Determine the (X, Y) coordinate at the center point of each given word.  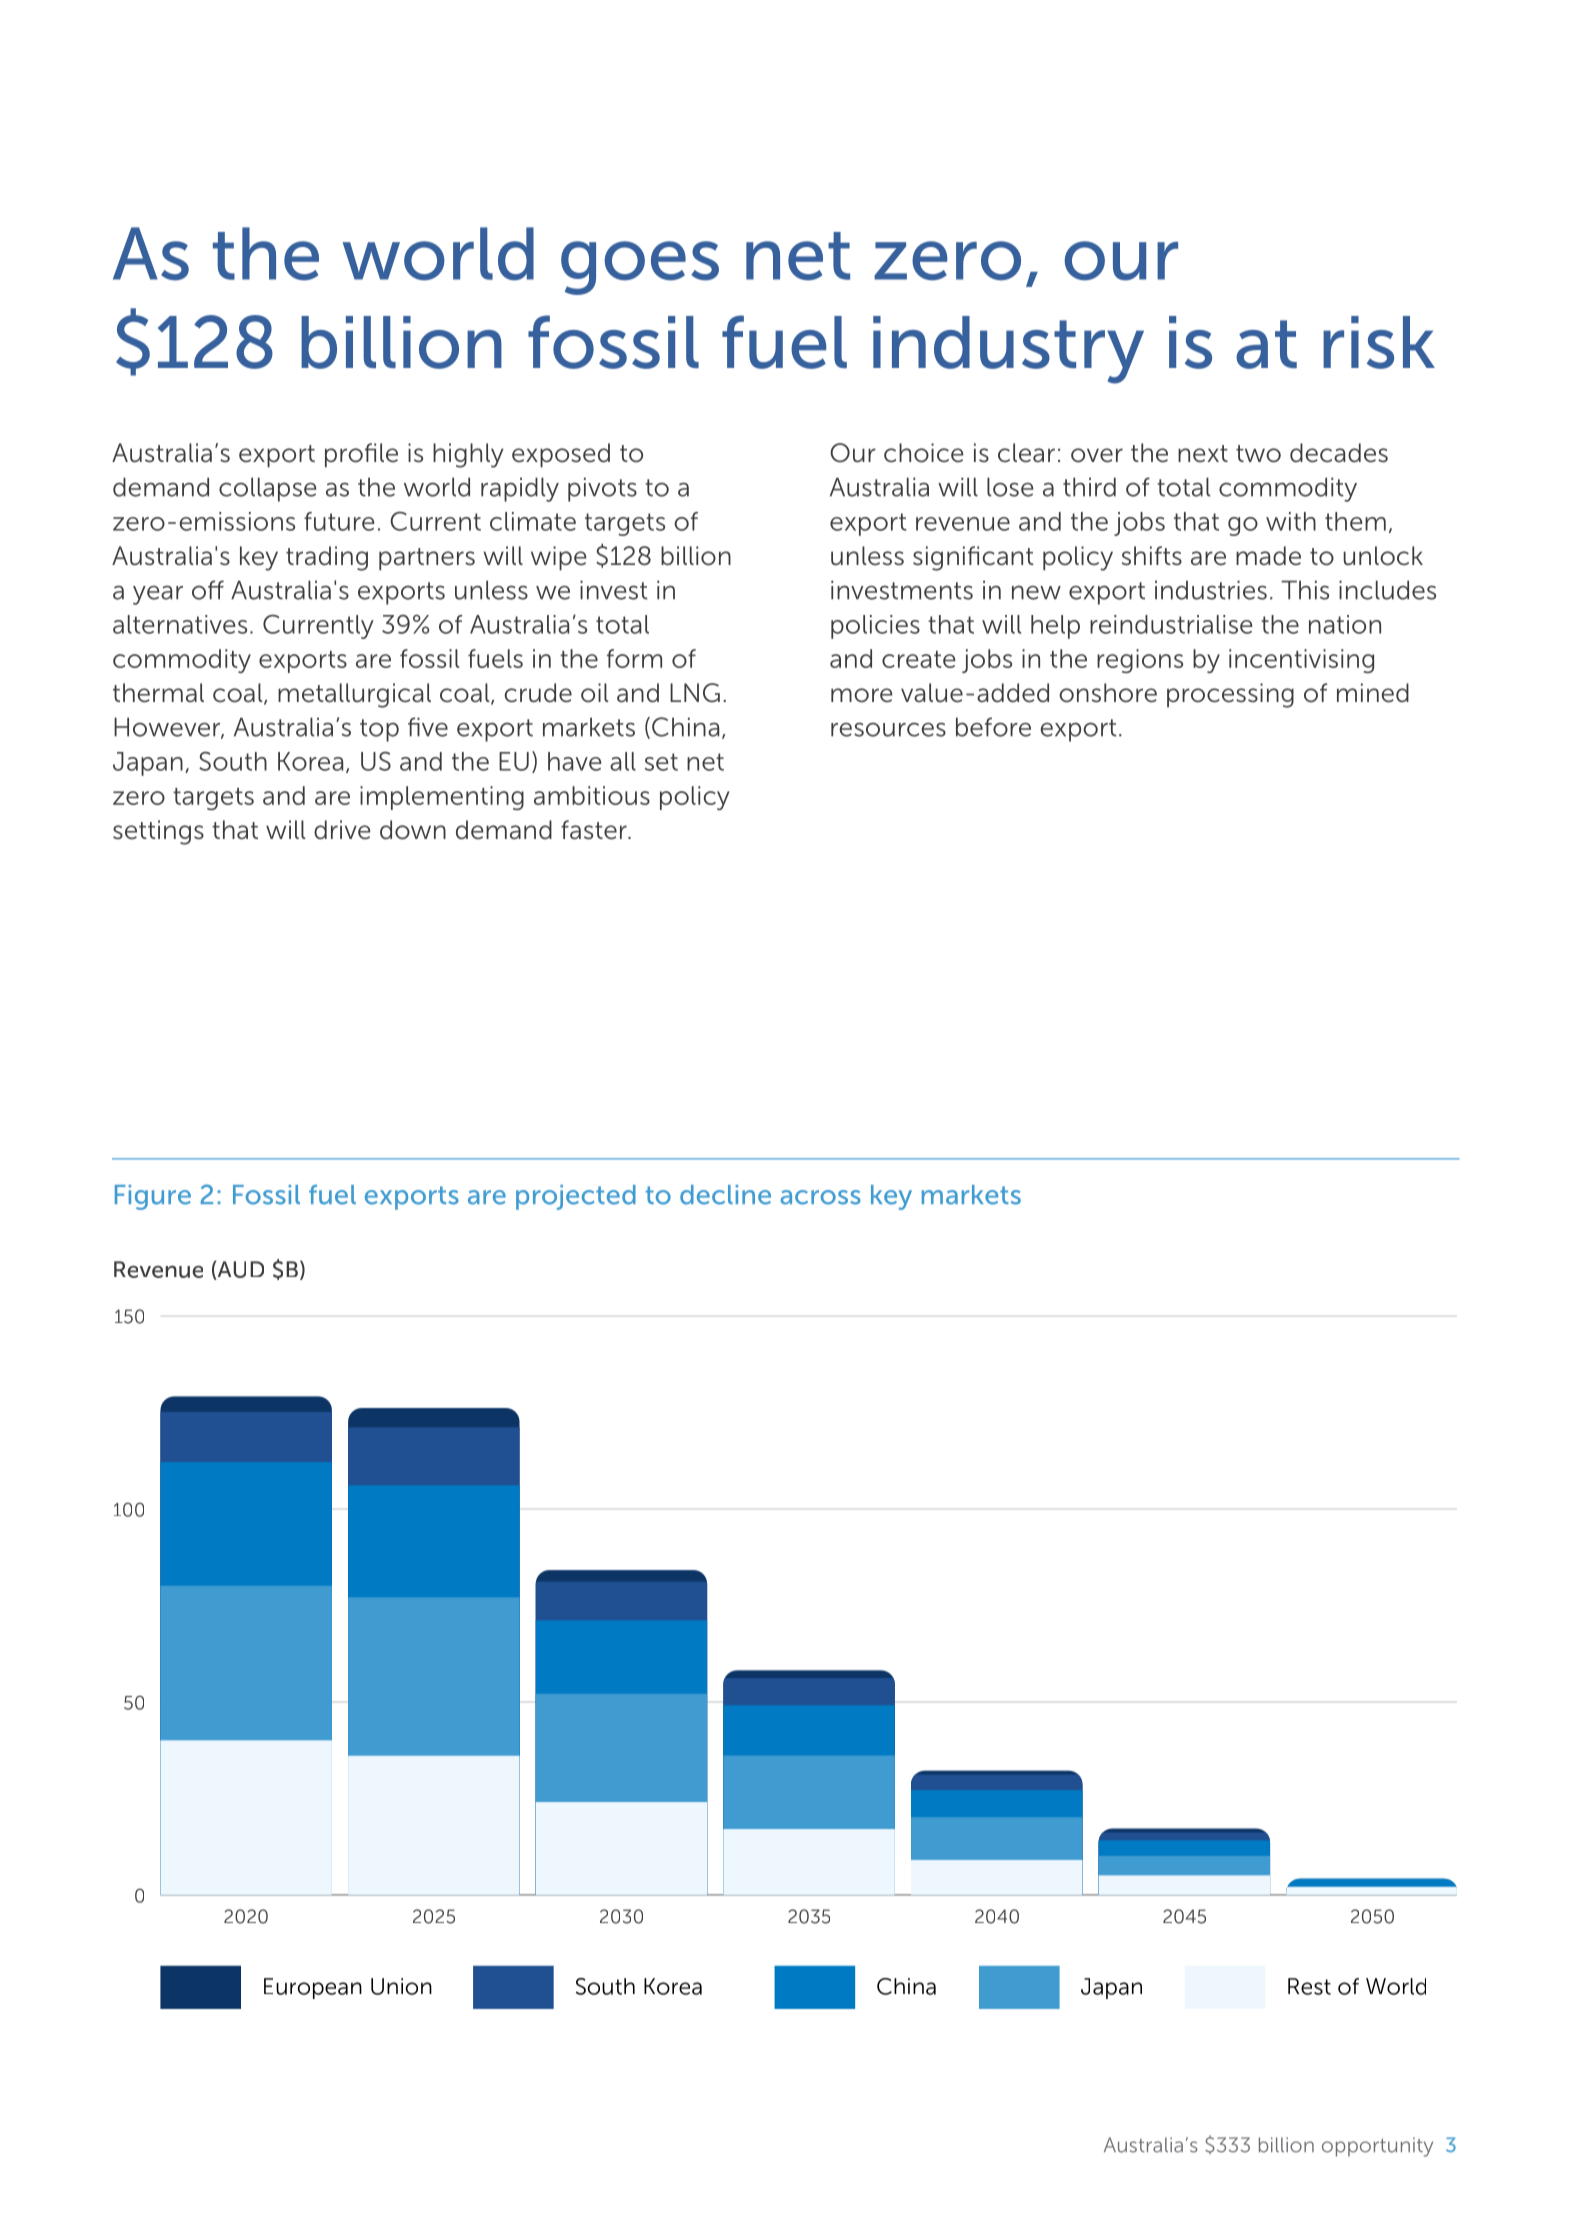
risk (1379, 342)
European (313, 1988)
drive (342, 830)
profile (361, 455)
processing (1230, 695)
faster (595, 830)
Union (401, 1986)
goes (640, 268)
